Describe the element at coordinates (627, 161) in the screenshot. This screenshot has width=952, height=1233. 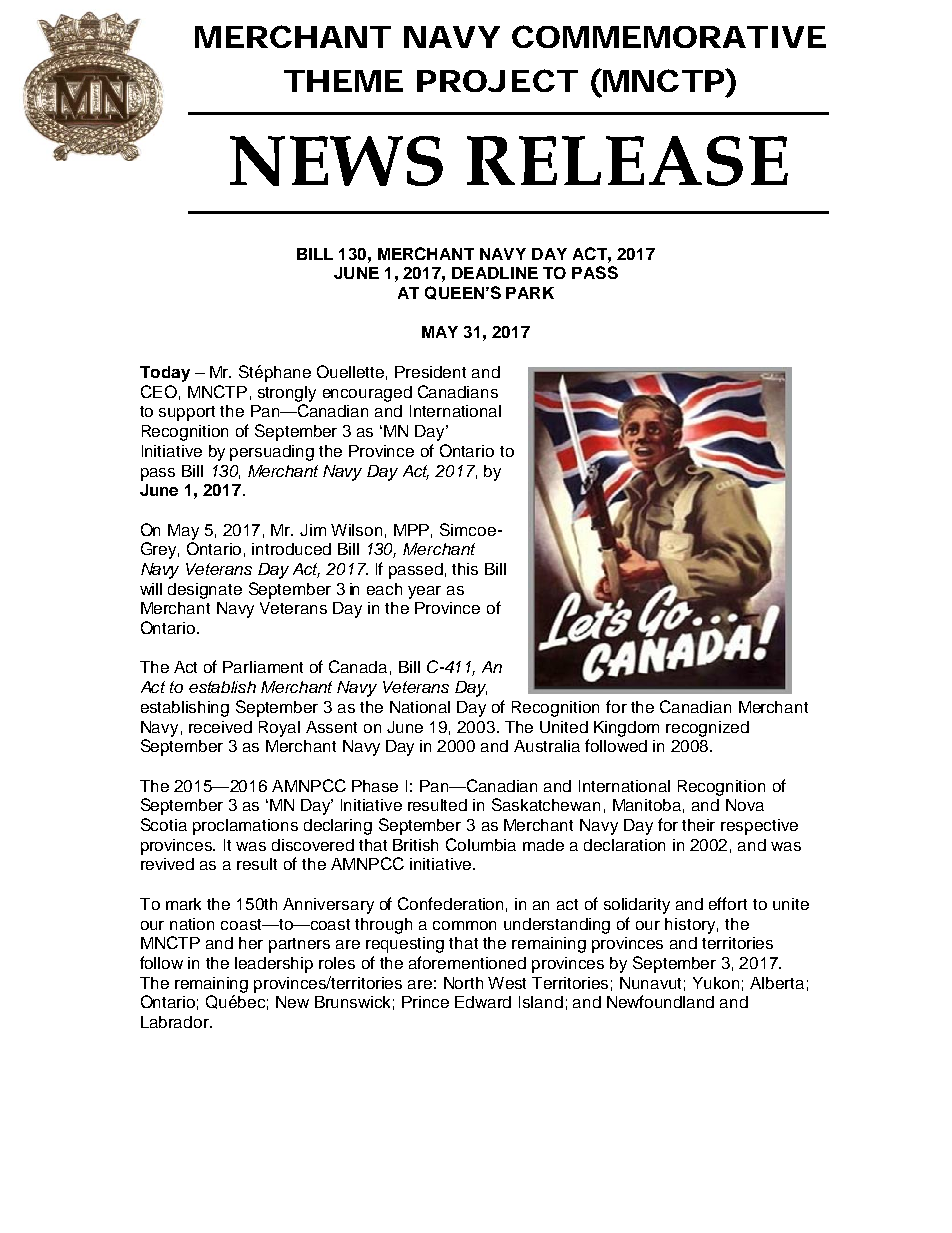
I see `RELEASE` at that location.
